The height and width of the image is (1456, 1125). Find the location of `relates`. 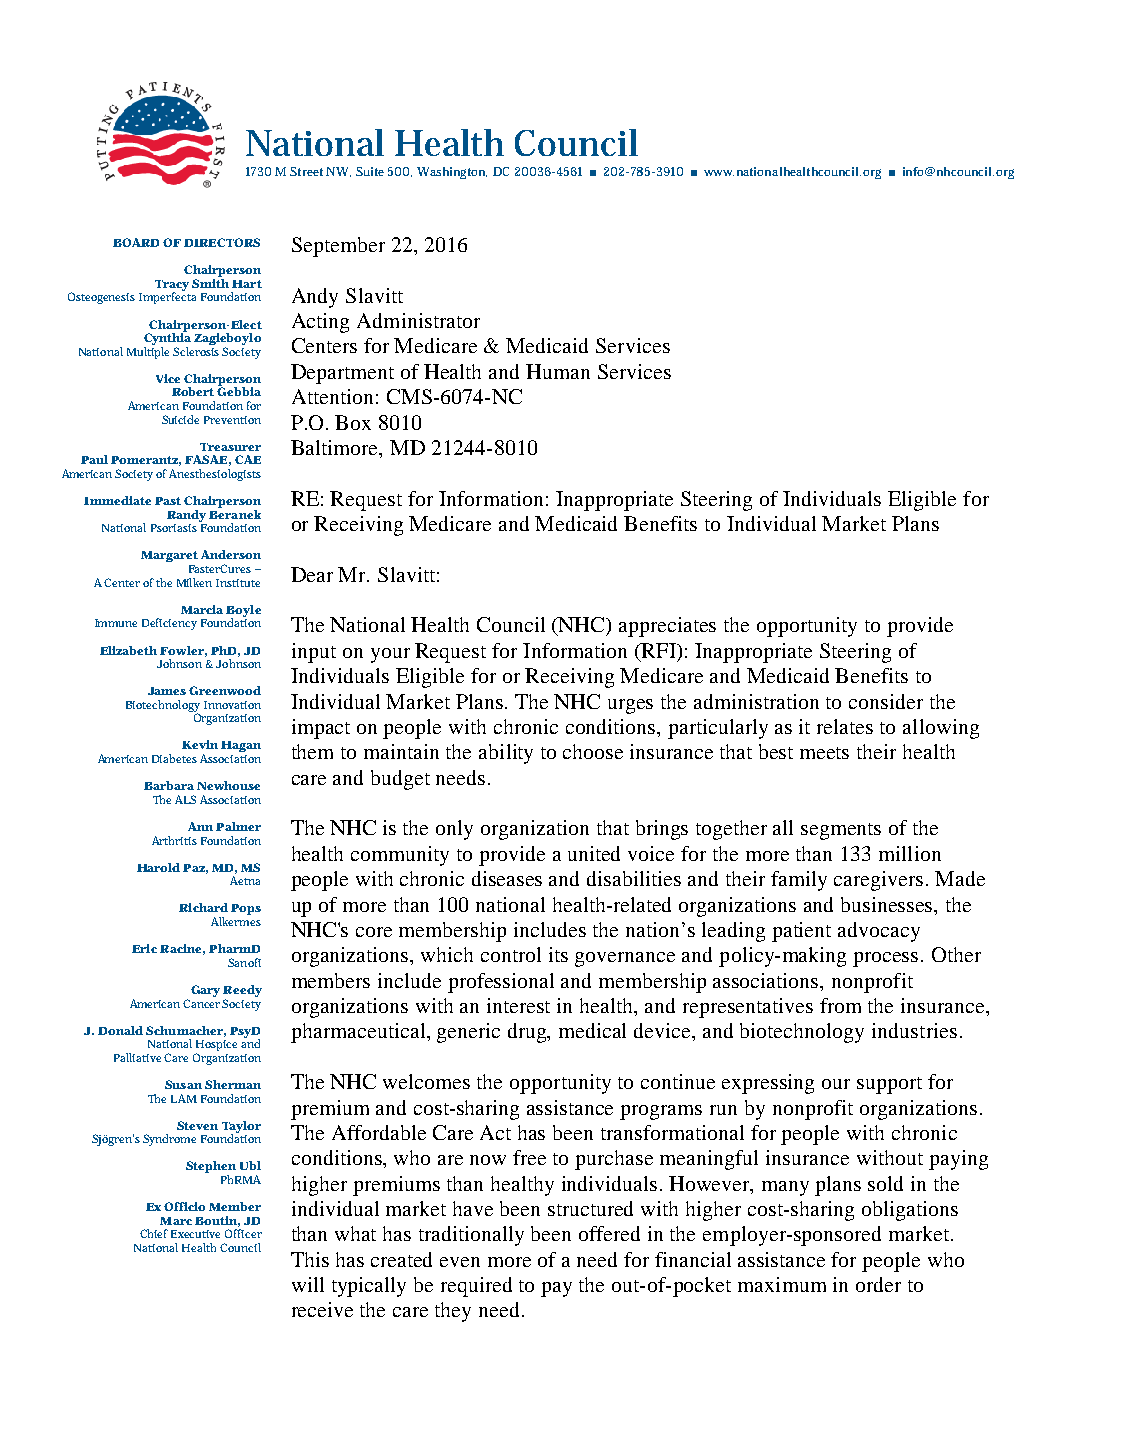

relates is located at coordinates (845, 726).
